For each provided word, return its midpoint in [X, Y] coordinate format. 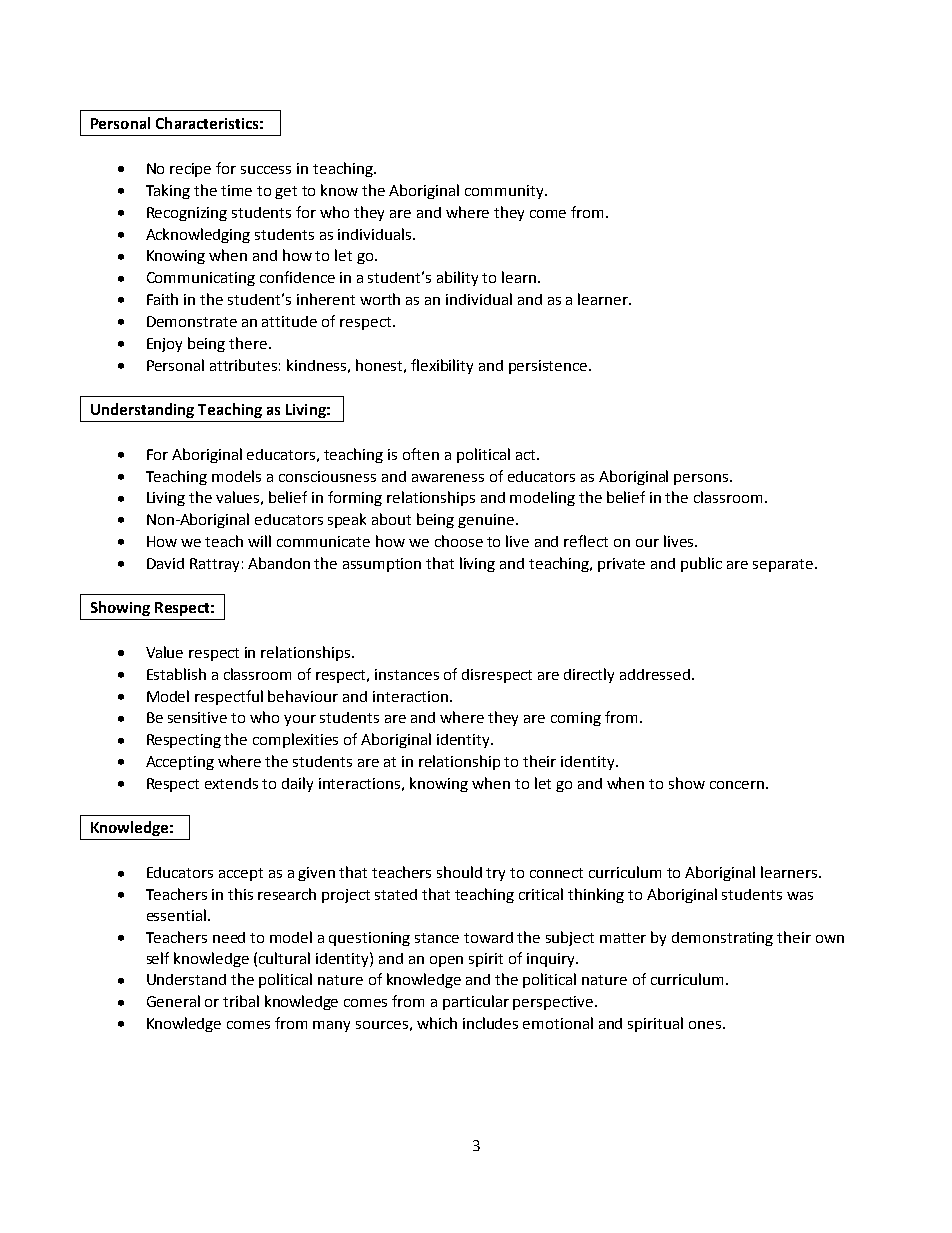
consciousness [327, 476]
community [505, 192]
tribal [241, 1001]
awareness [448, 478]
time [236, 190]
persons [702, 479]
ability [457, 278]
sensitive [197, 717]
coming [576, 719]
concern [737, 785]
